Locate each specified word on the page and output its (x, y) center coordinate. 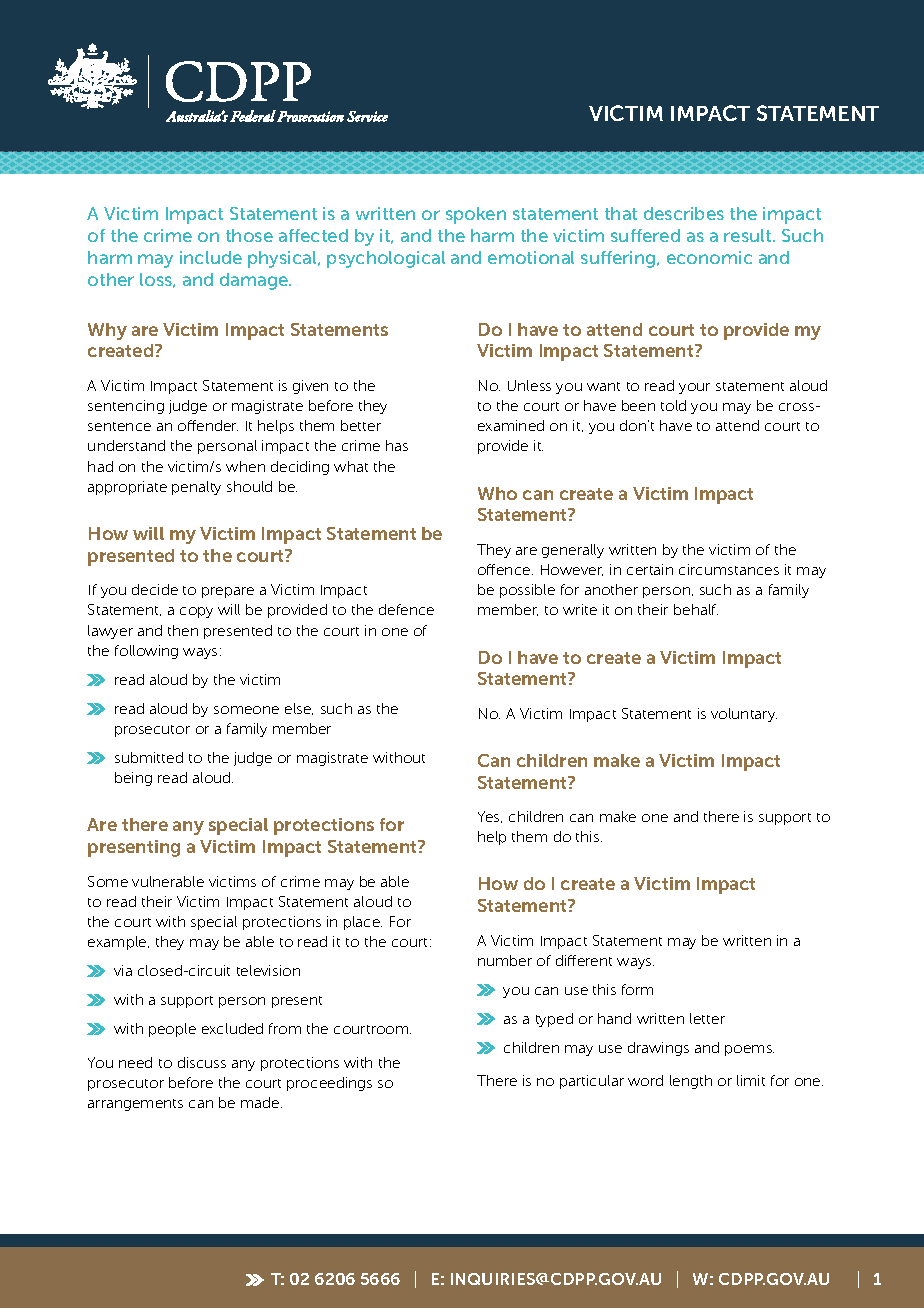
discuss (202, 1062)
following (146, 652)
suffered (645, 235)
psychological (386, 259)
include (211, 257)
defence (406, 609)
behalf (696, 609)
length (691, 1082)
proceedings (329, 1084)
